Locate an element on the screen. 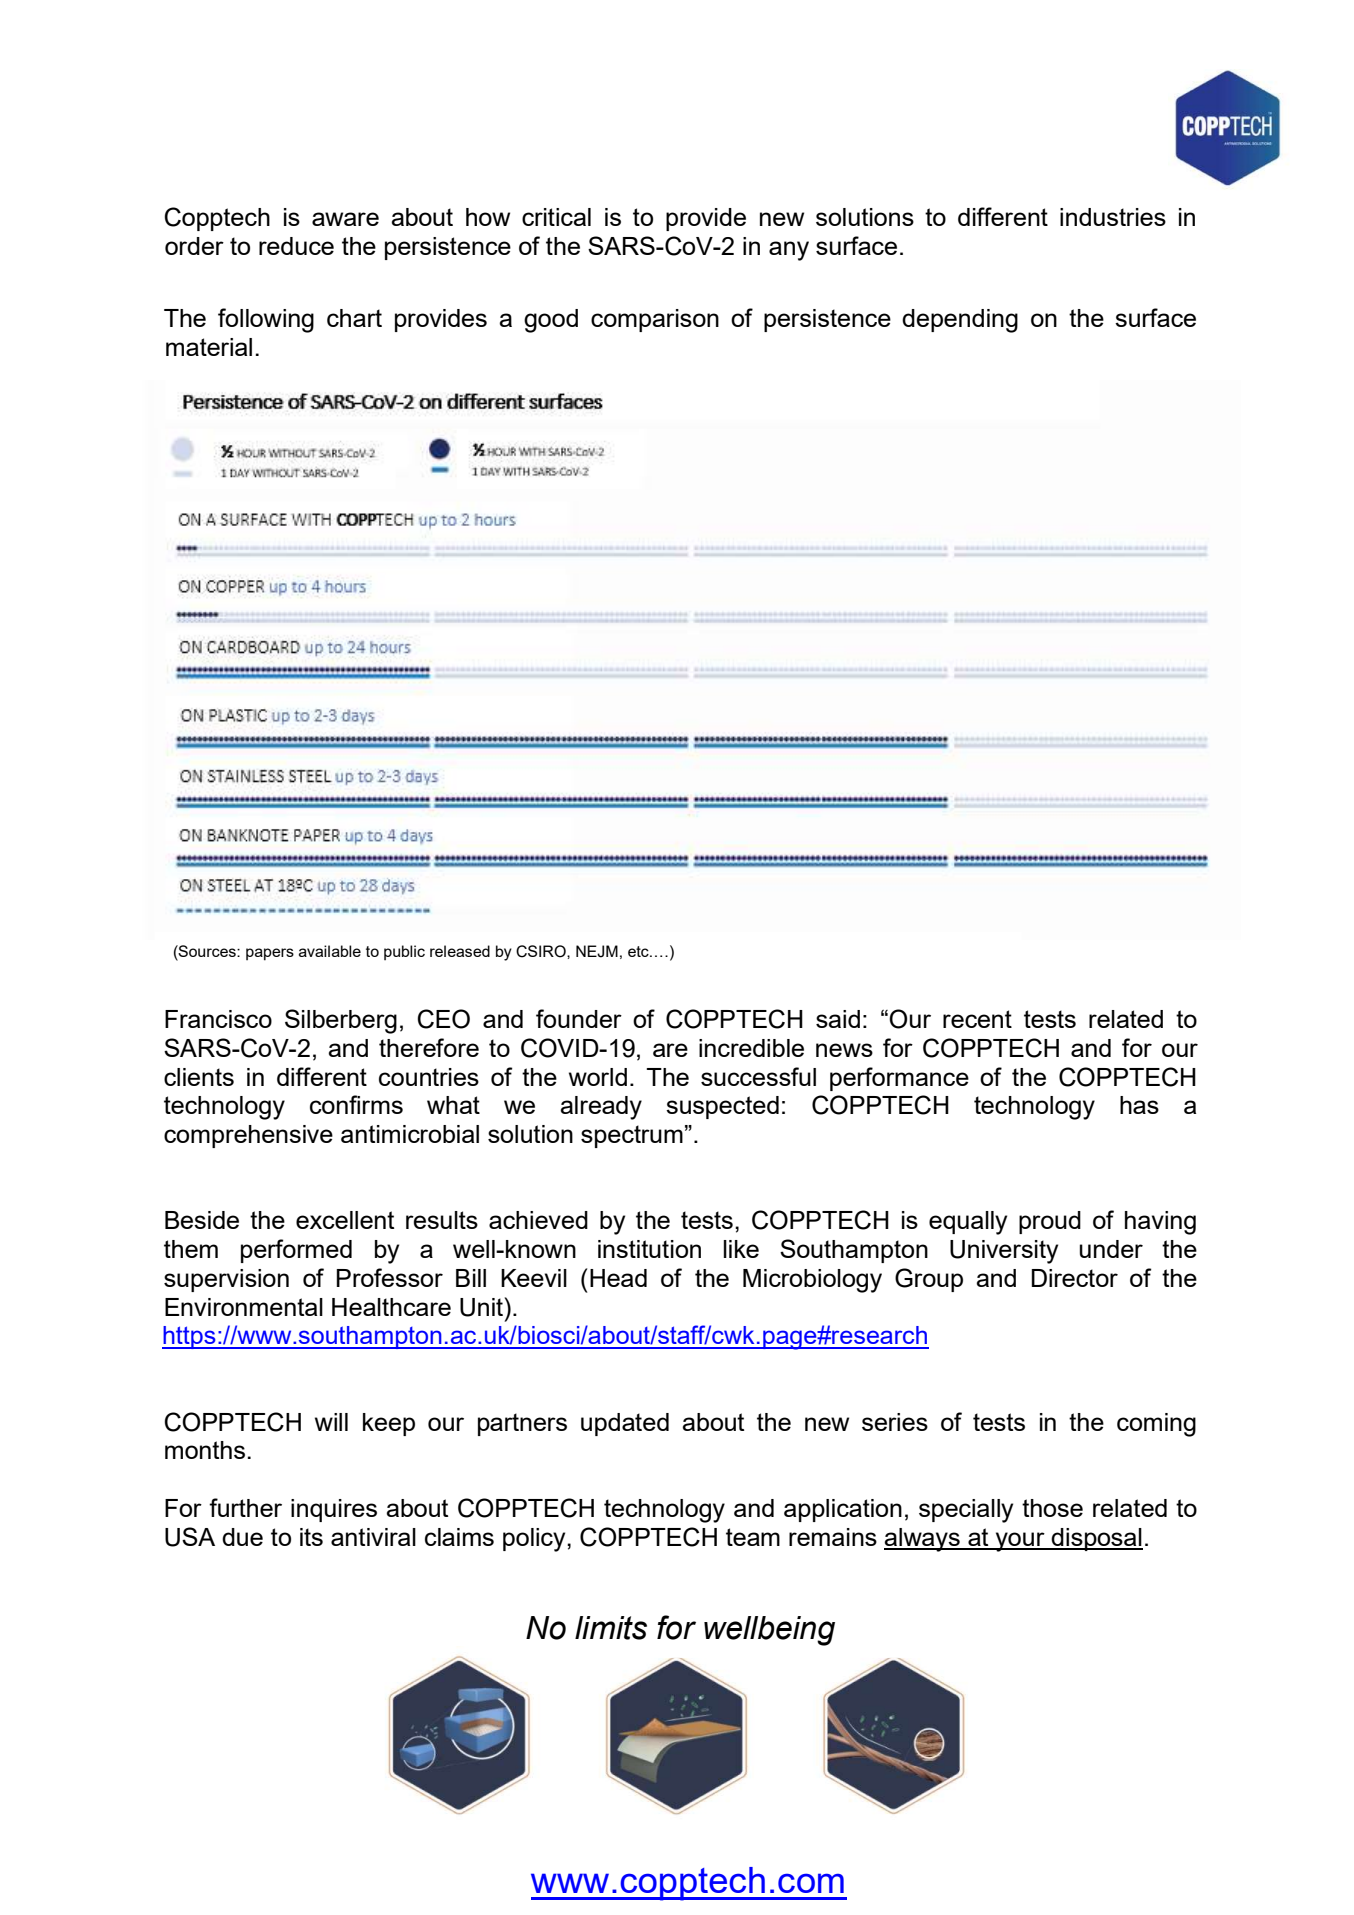  recent is located at coordinates (977, 1019).
